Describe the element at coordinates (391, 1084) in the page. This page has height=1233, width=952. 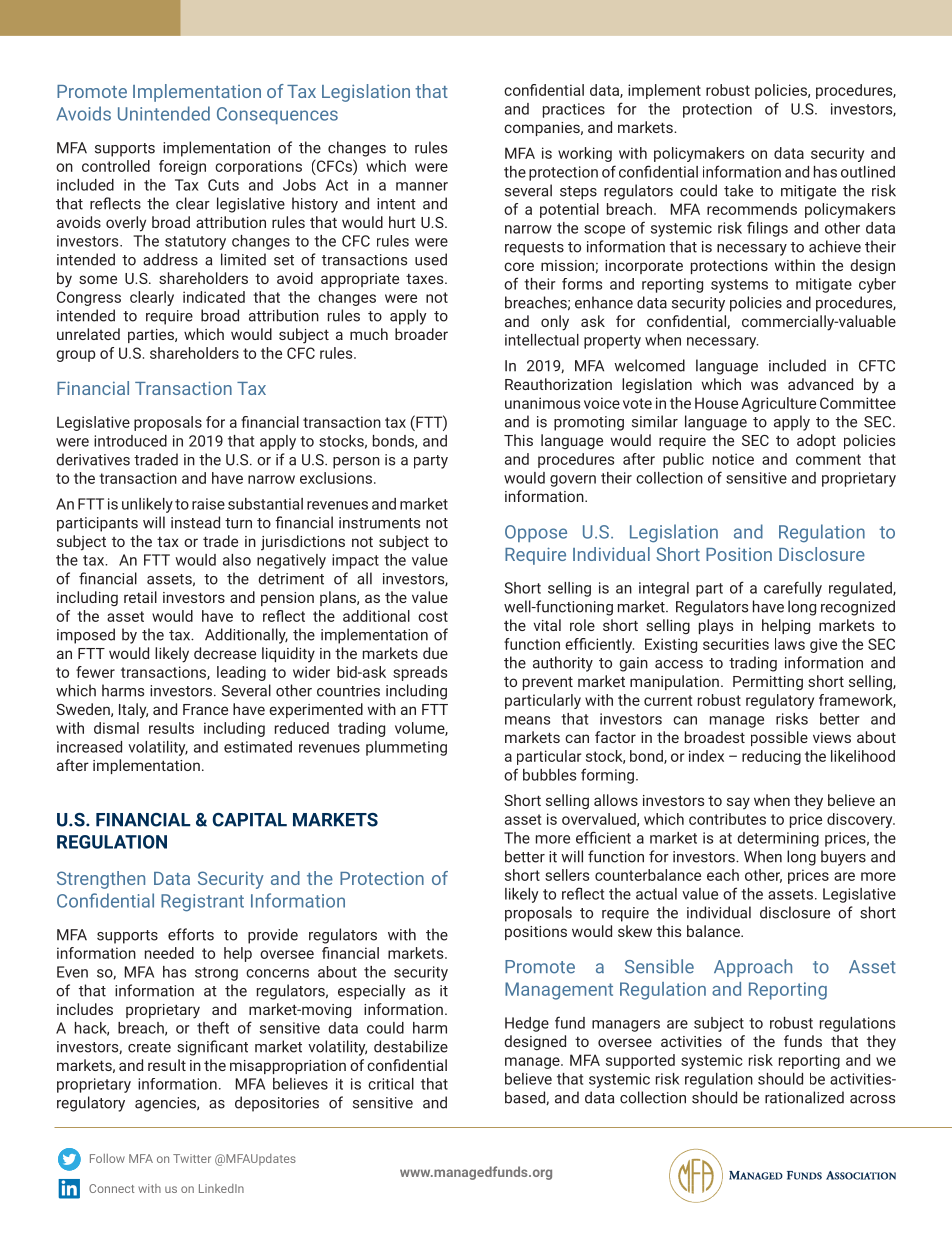
I see `critical` at that location.
